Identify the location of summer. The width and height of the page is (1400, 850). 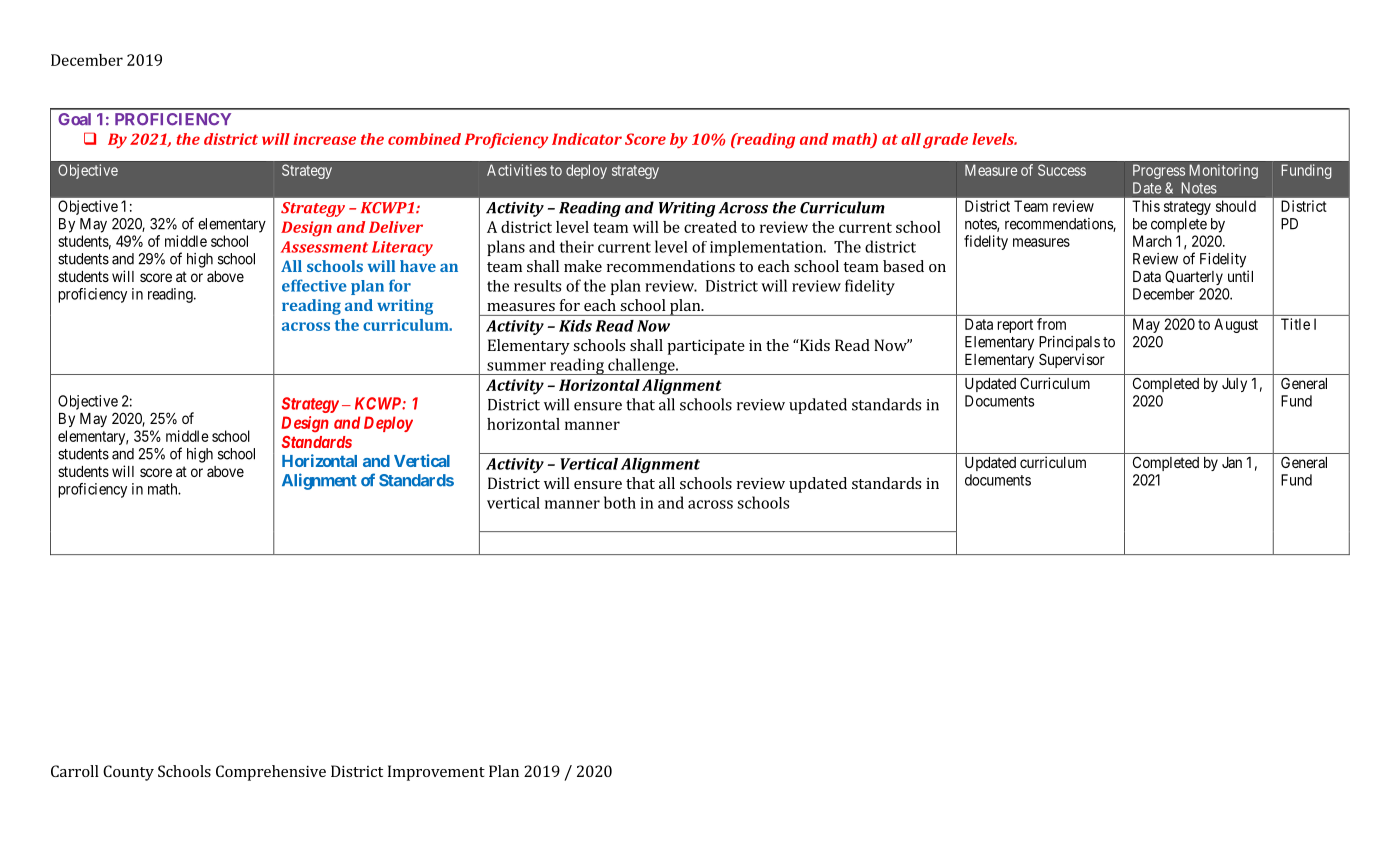
(516, 366).
